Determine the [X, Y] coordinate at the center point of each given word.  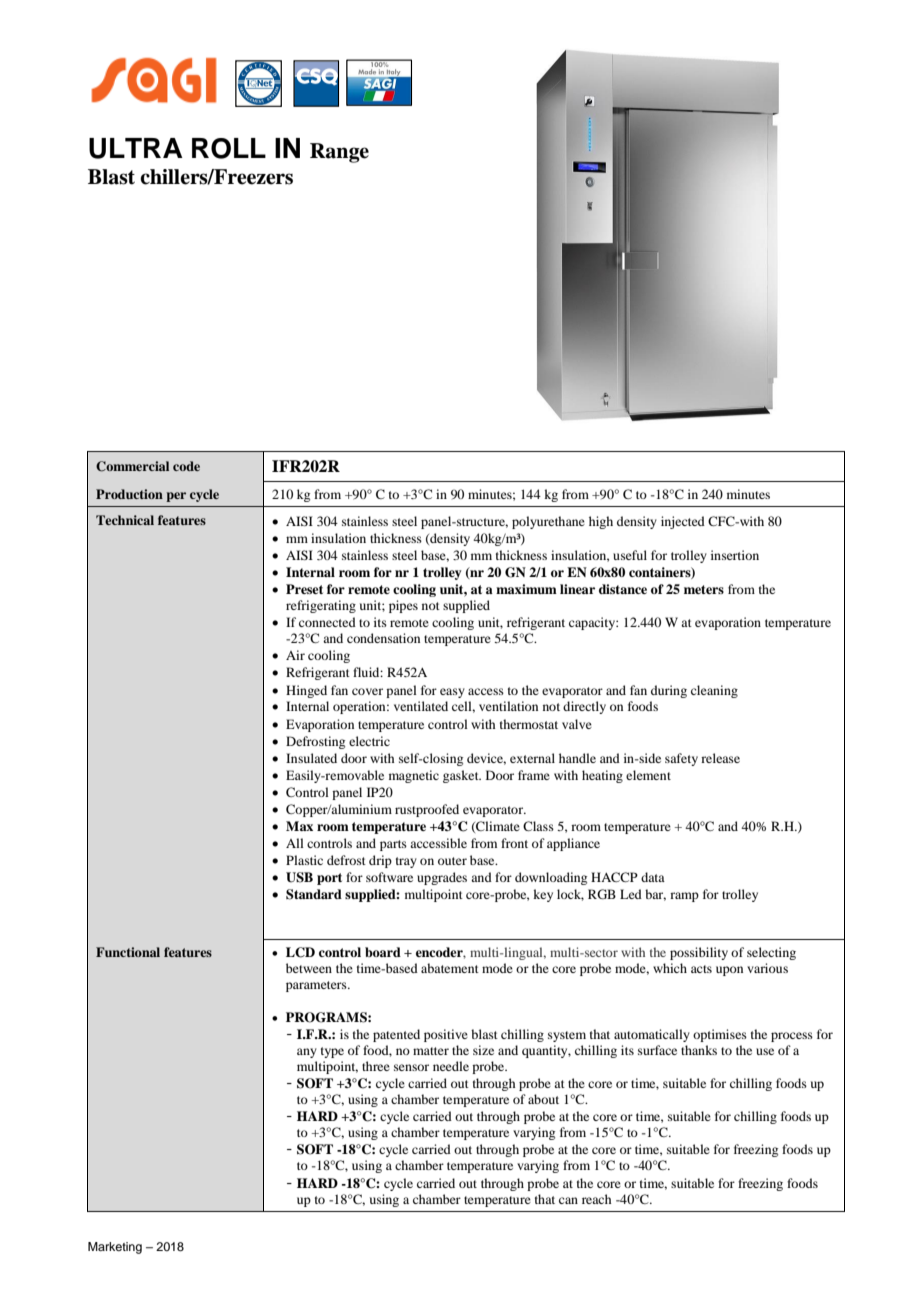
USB [299, 877]
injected [683, 522]
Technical [125, 520]
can [568, 1200]
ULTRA [136, 148]
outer [452, 861]
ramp [684, 897]
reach [596, 1199]
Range [339, 153]
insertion [735, 555]
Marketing [115, 1248]
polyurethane [548, 522]
